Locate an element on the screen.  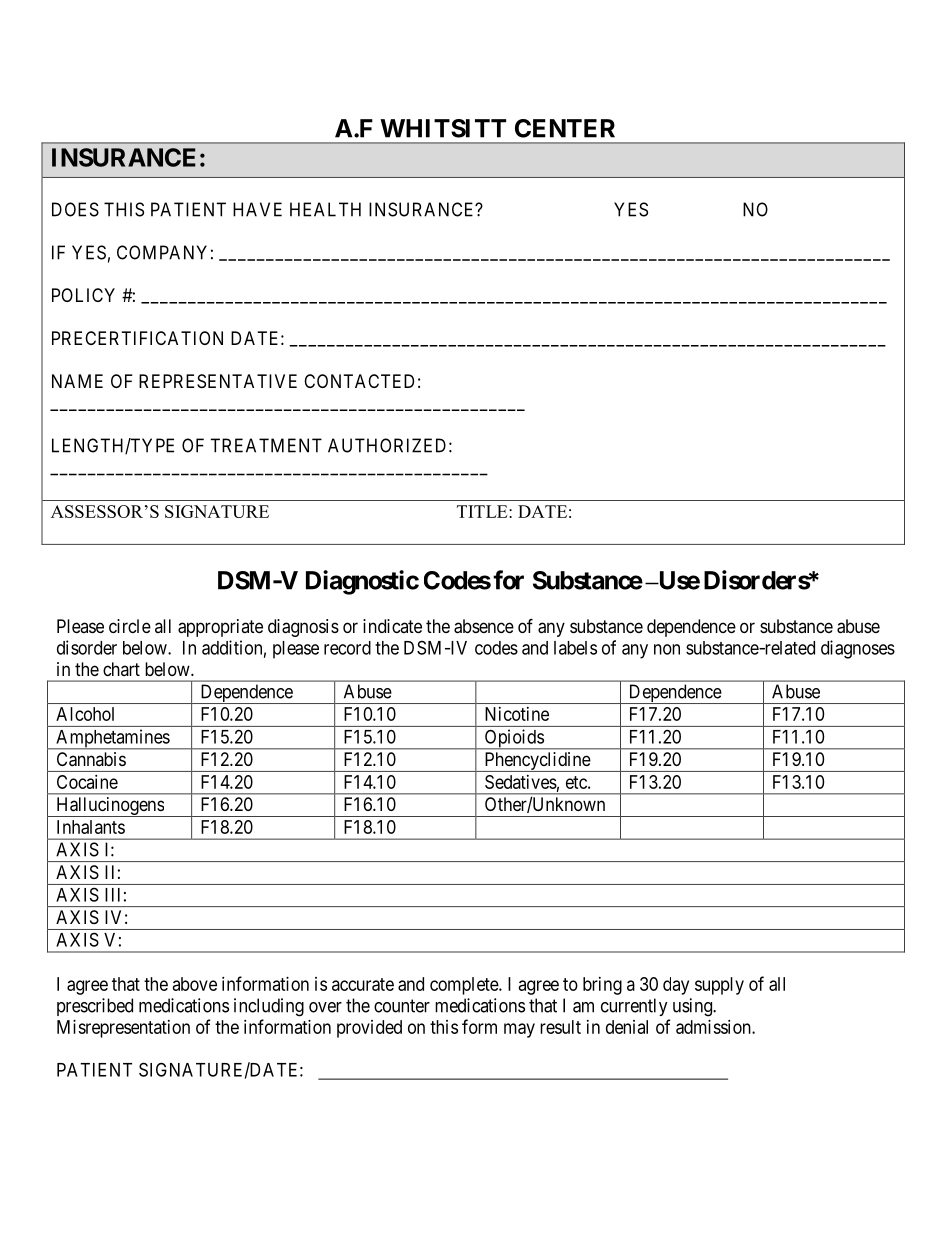
above is located at coordinates (195, 984).
